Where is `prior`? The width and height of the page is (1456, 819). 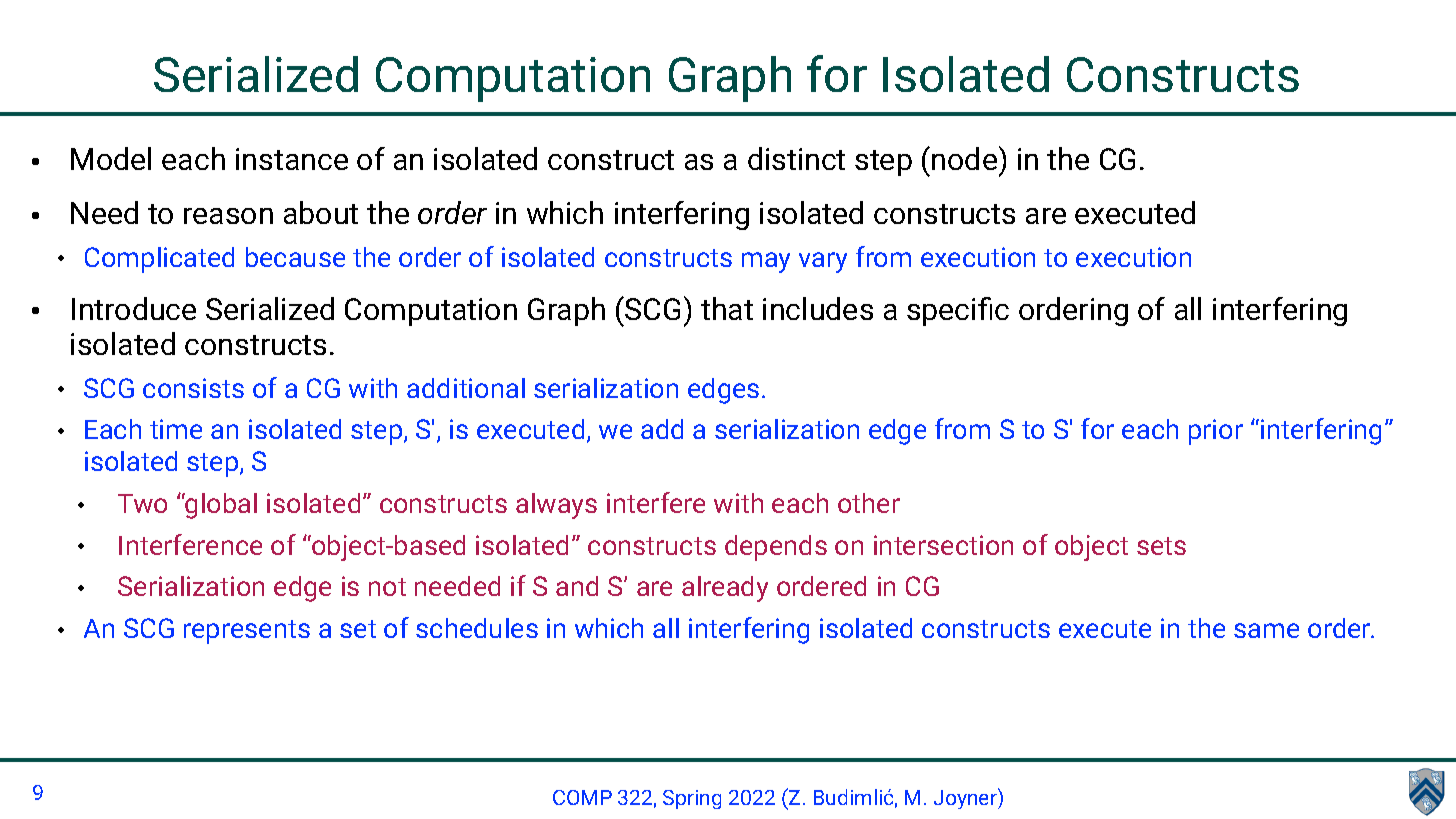
prior is located at coordinates (1216, 432).
